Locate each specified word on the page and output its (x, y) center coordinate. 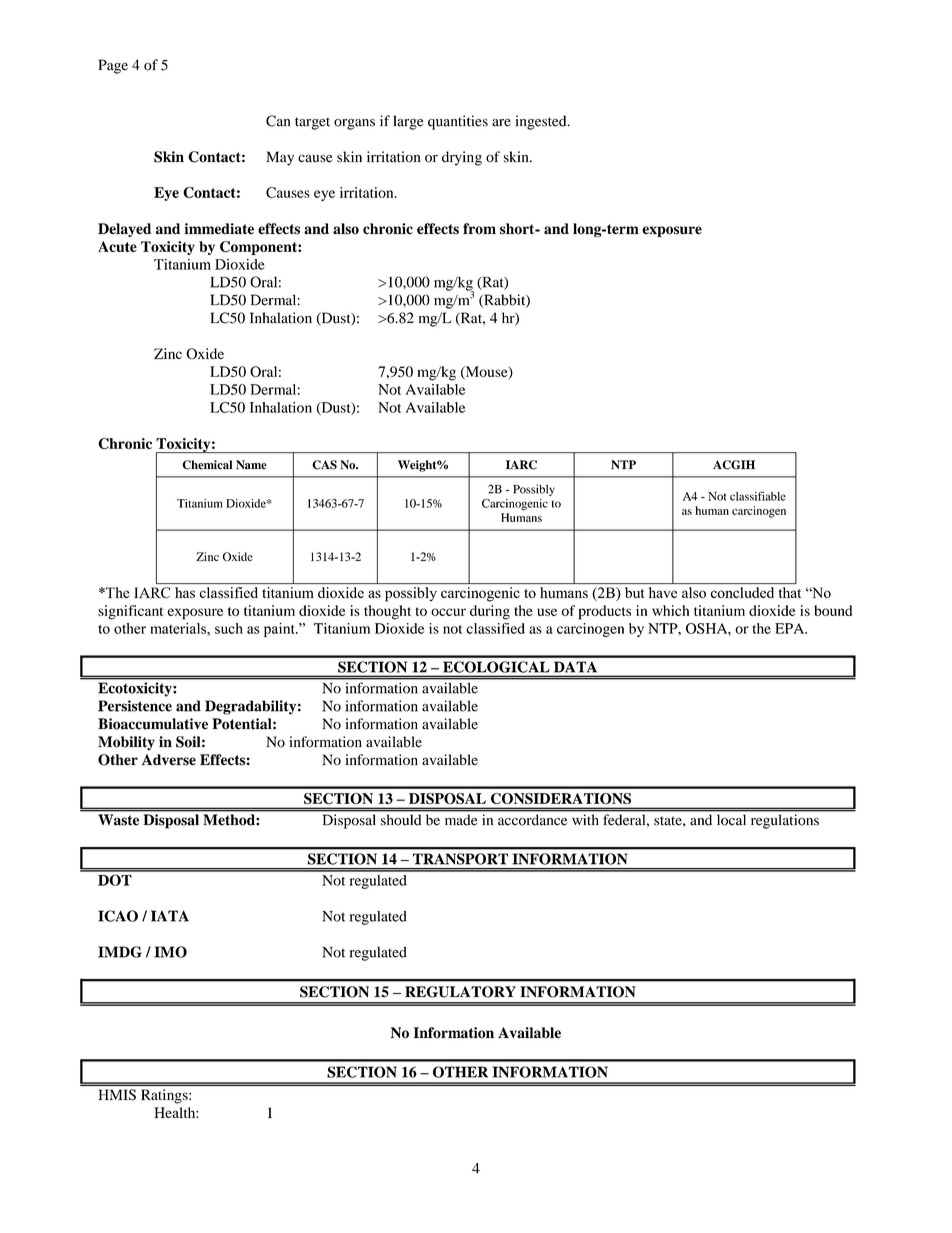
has (185, 592)
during (490, 612)
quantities (458, 122)
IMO (171, 952)
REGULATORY (460, 992)
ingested (542, 122)
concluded (742, 592)
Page (113, 66)
